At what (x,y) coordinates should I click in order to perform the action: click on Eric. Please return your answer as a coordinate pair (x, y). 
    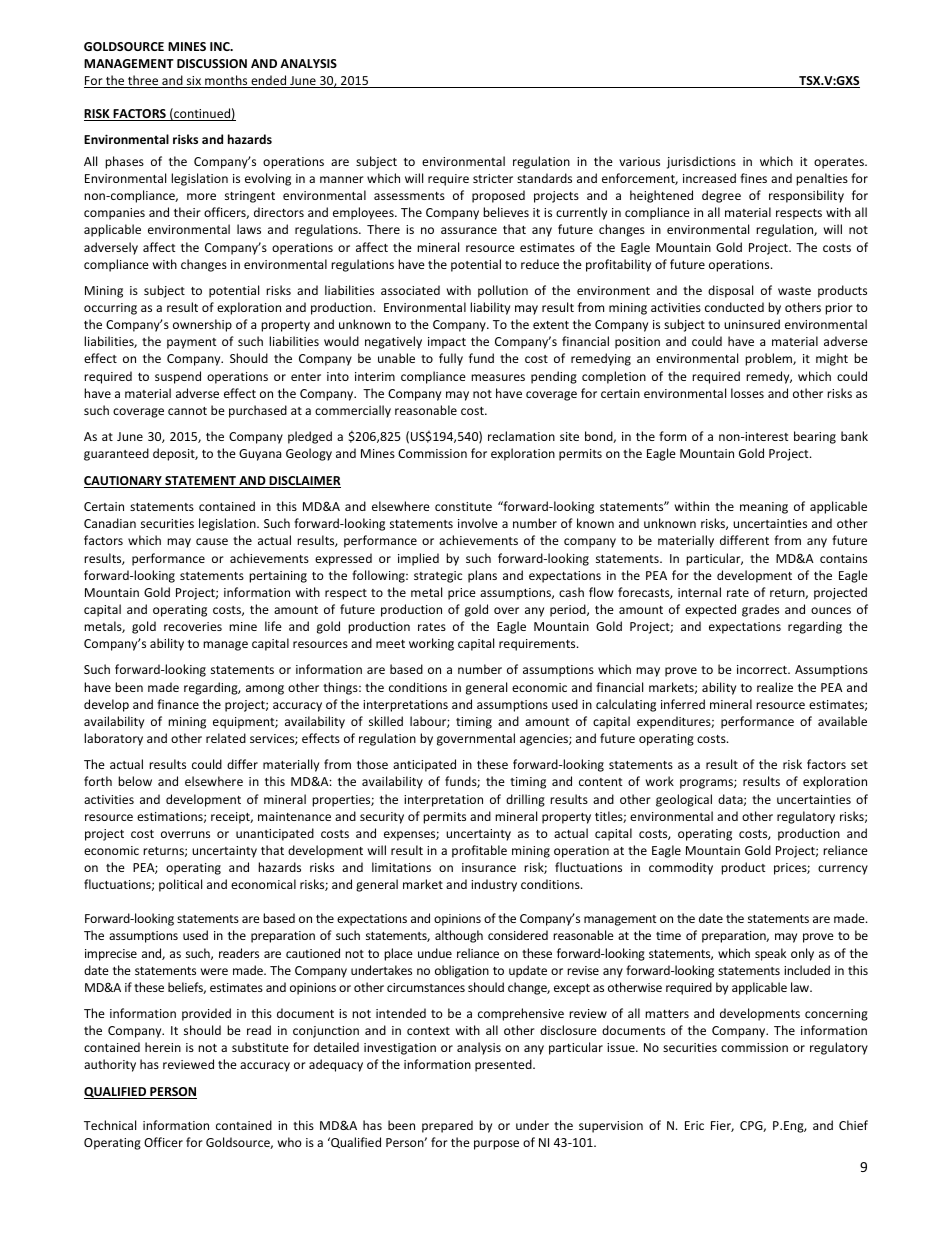
    Looking at the image, I should click on (694, 1125).
